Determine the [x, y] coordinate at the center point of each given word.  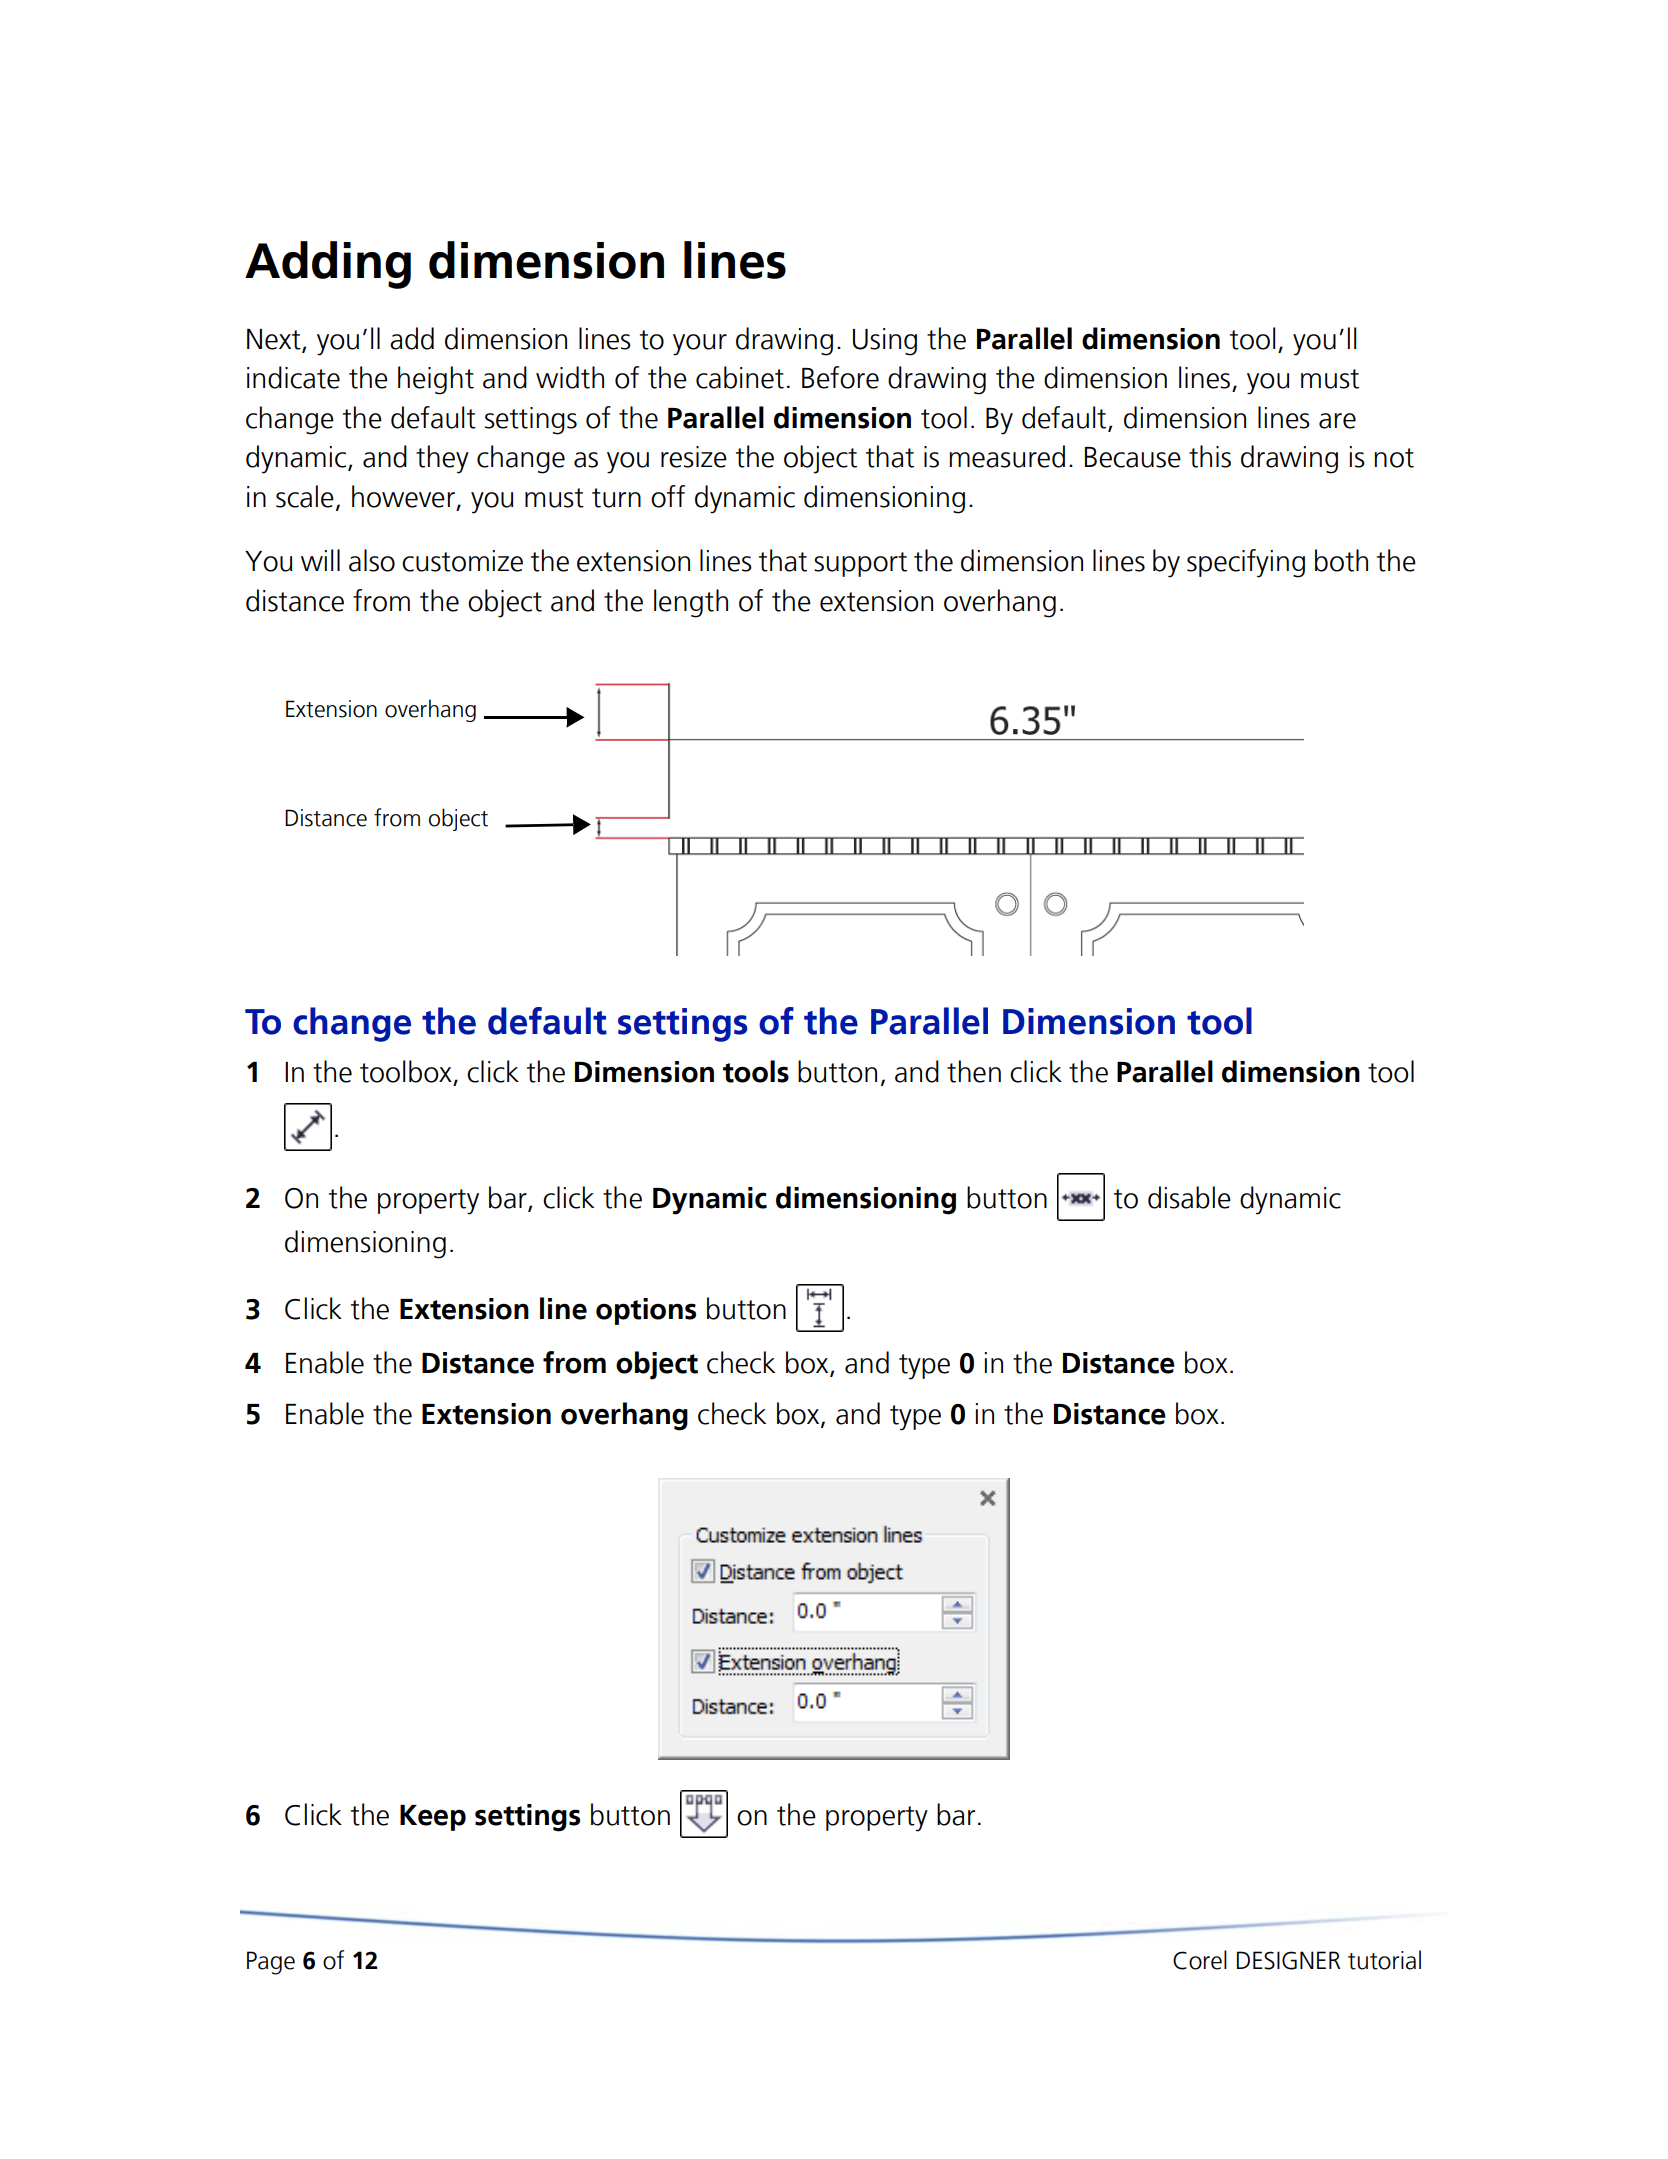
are [1337, 421]
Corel [1200, 1960]
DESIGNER [1288, 1960]
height [436, 380]
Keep [433, 1818]
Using [885, 342]
